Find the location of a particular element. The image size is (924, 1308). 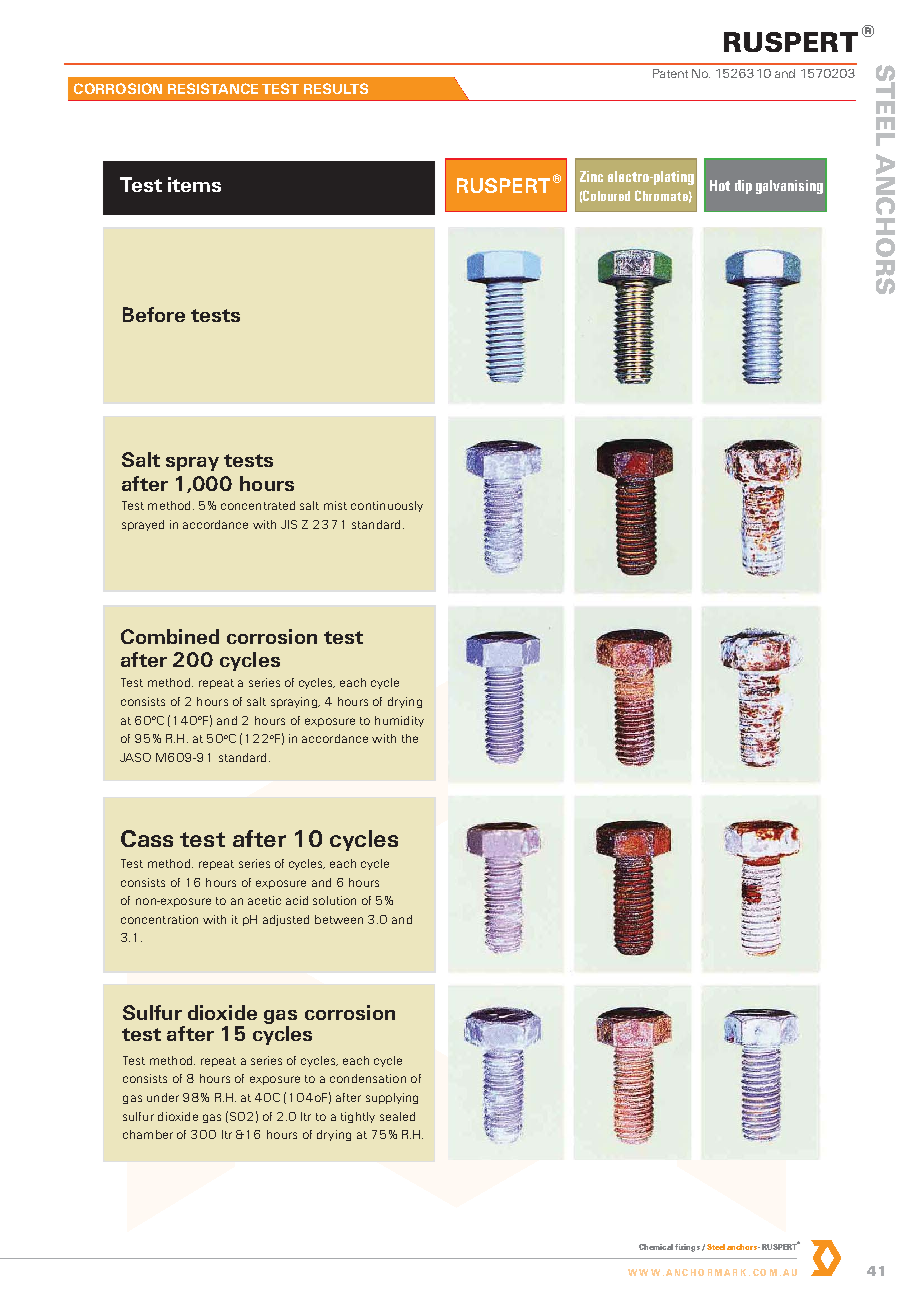

sealed is located at coordinates (397, 1116).
